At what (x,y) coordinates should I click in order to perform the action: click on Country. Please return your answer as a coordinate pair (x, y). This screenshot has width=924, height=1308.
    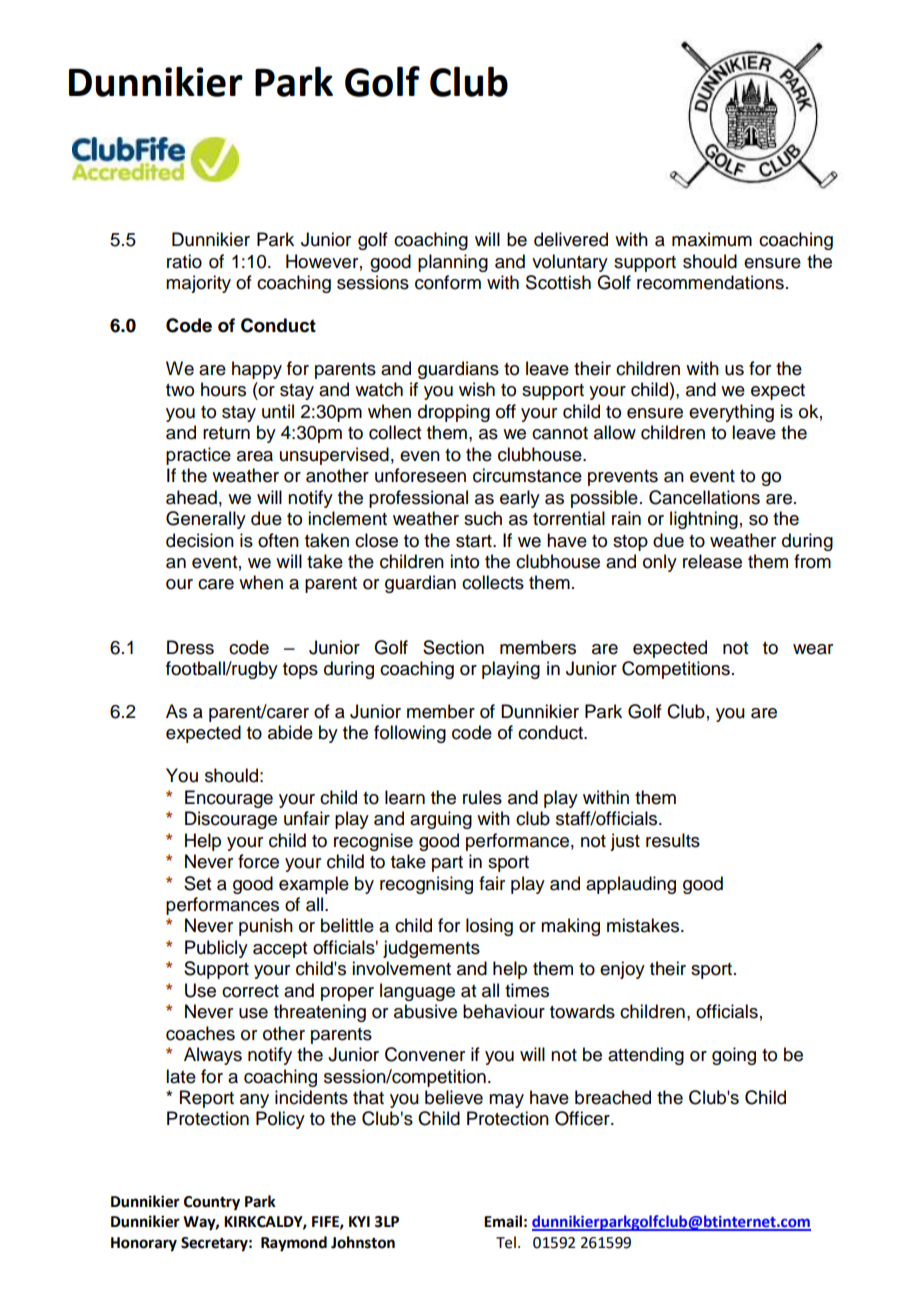
    Looking at the image, I should click on (212, 1203).
